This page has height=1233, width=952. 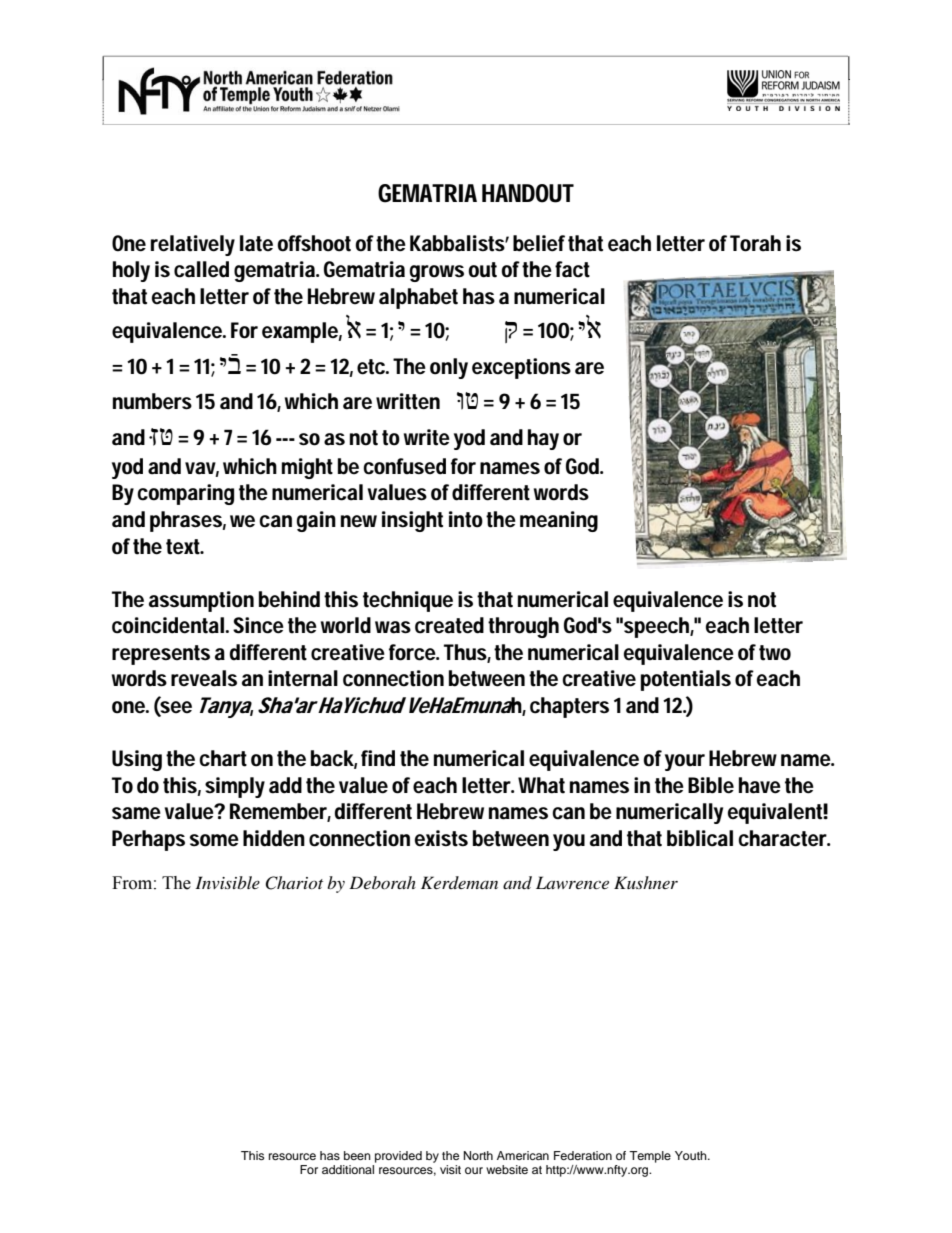 I want to click on biblical, so click(x=700, y=838).
